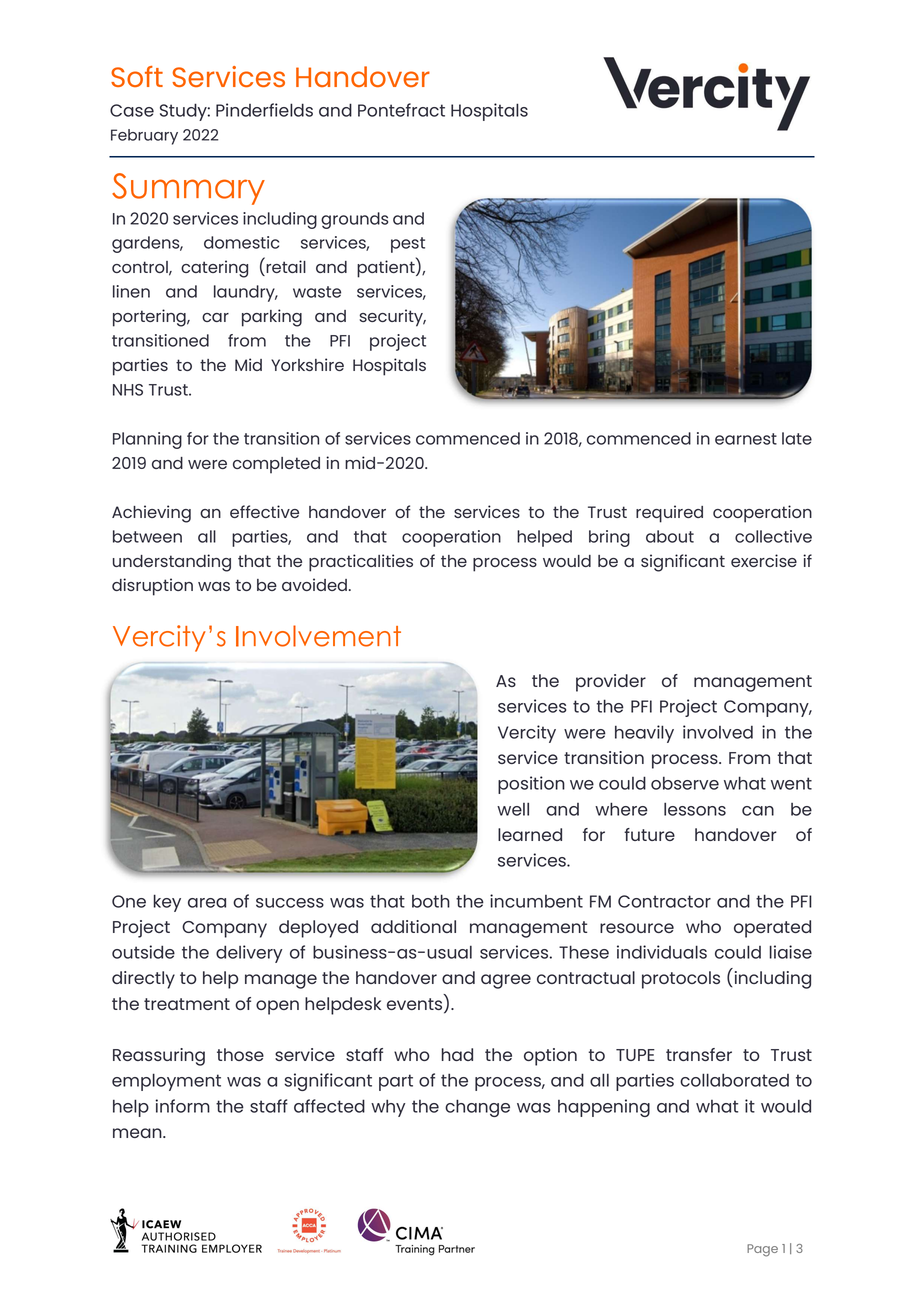 The width and height of the image is (924, 1308). Describe the element at coordinates (215, 317) in the image. I see `car` at that location.
